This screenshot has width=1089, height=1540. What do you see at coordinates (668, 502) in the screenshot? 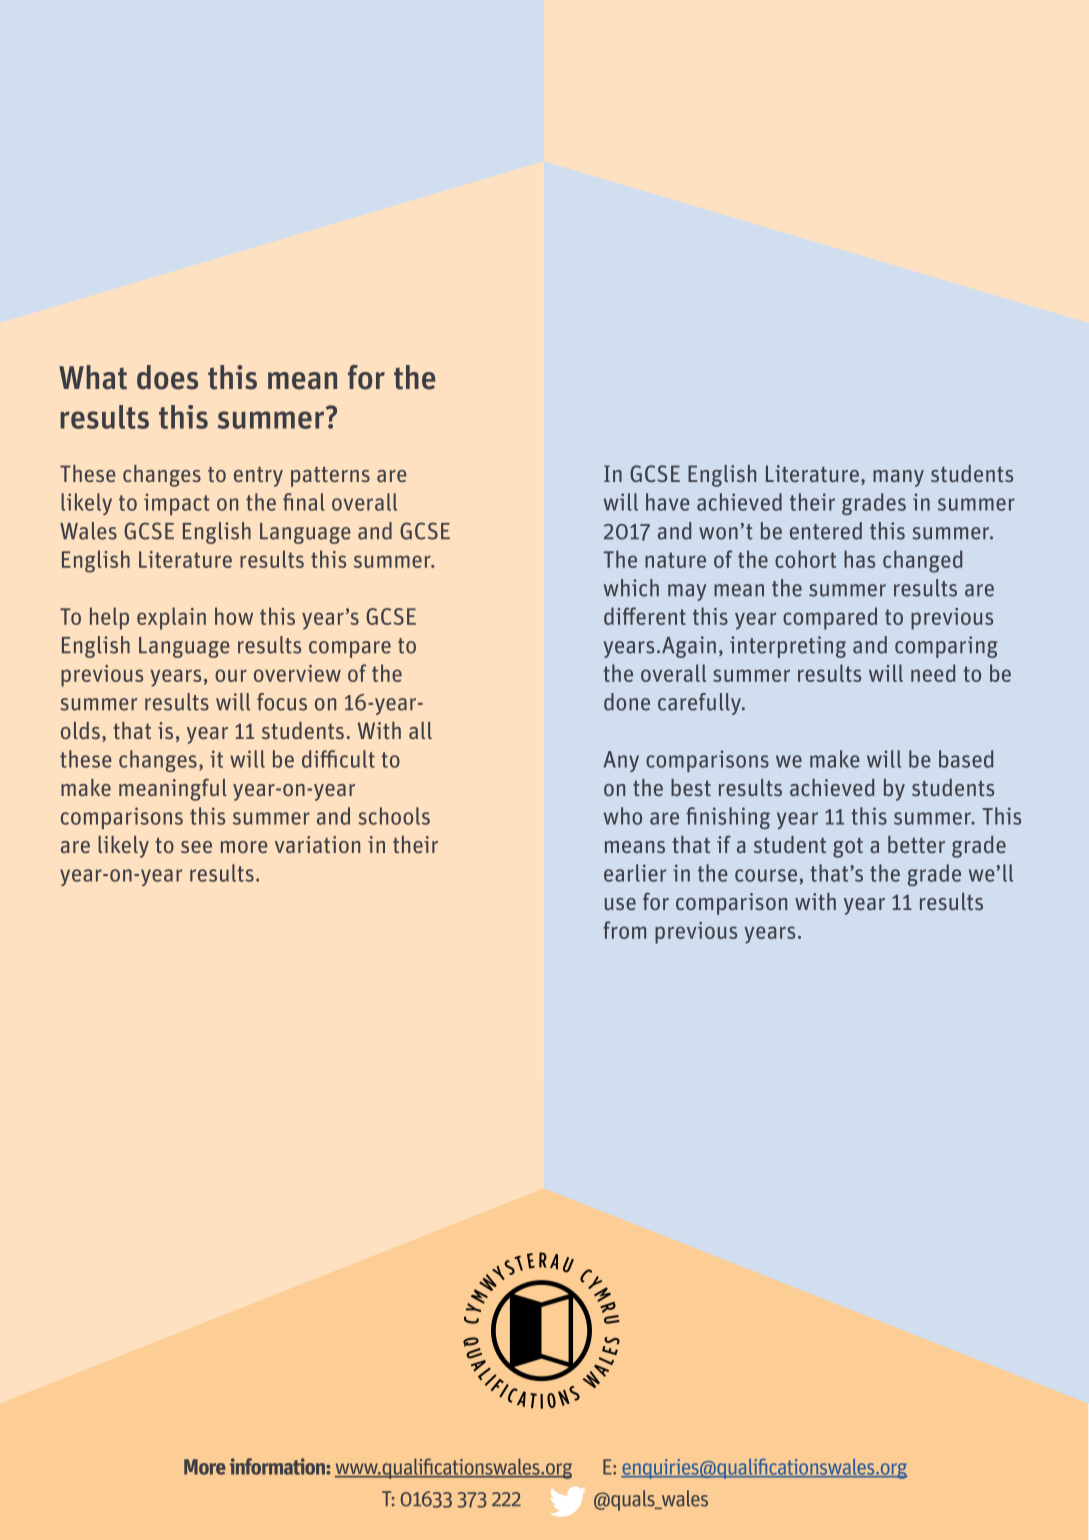
I see `have` at bounding box center [668, 502].
